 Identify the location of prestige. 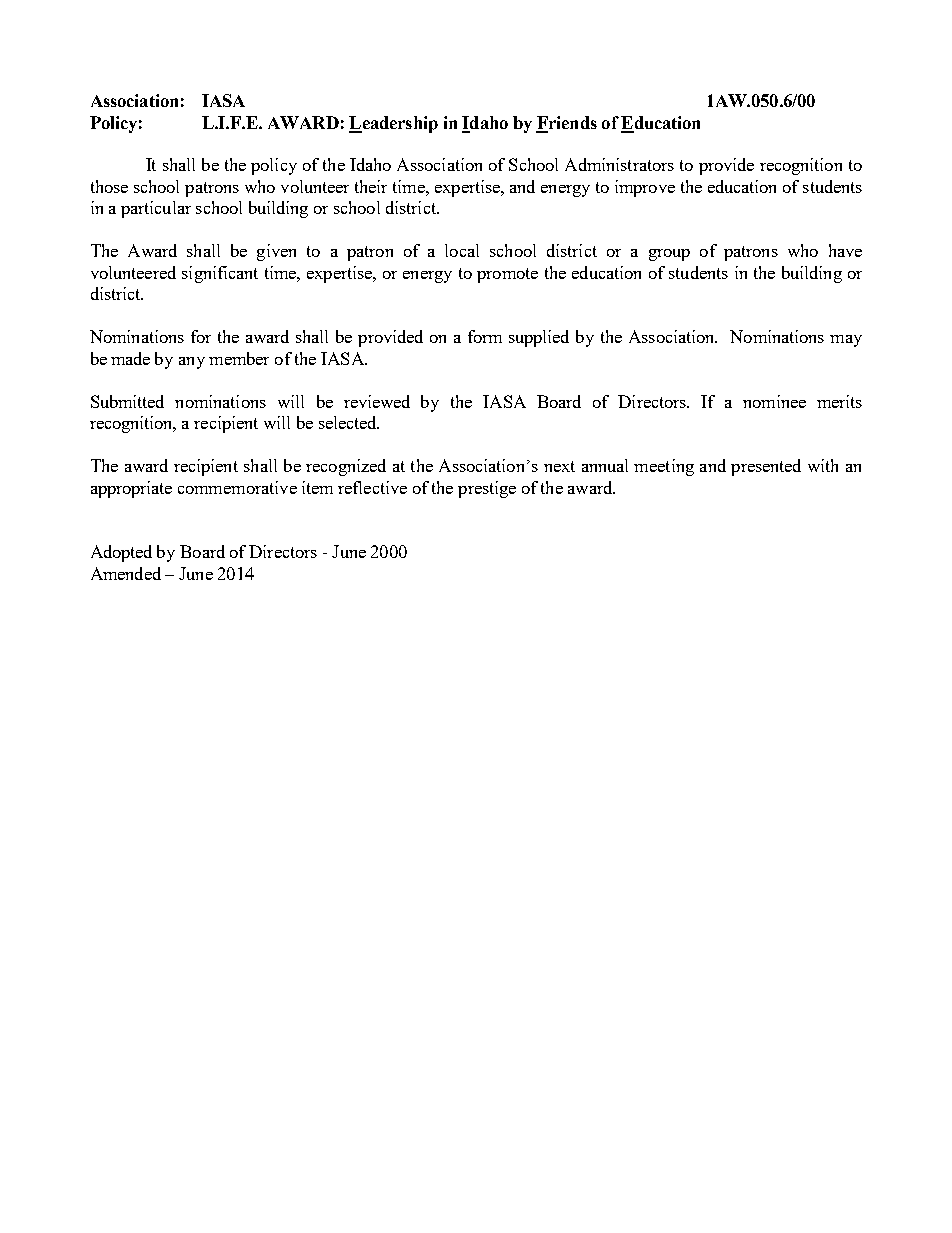
(487, 489).
